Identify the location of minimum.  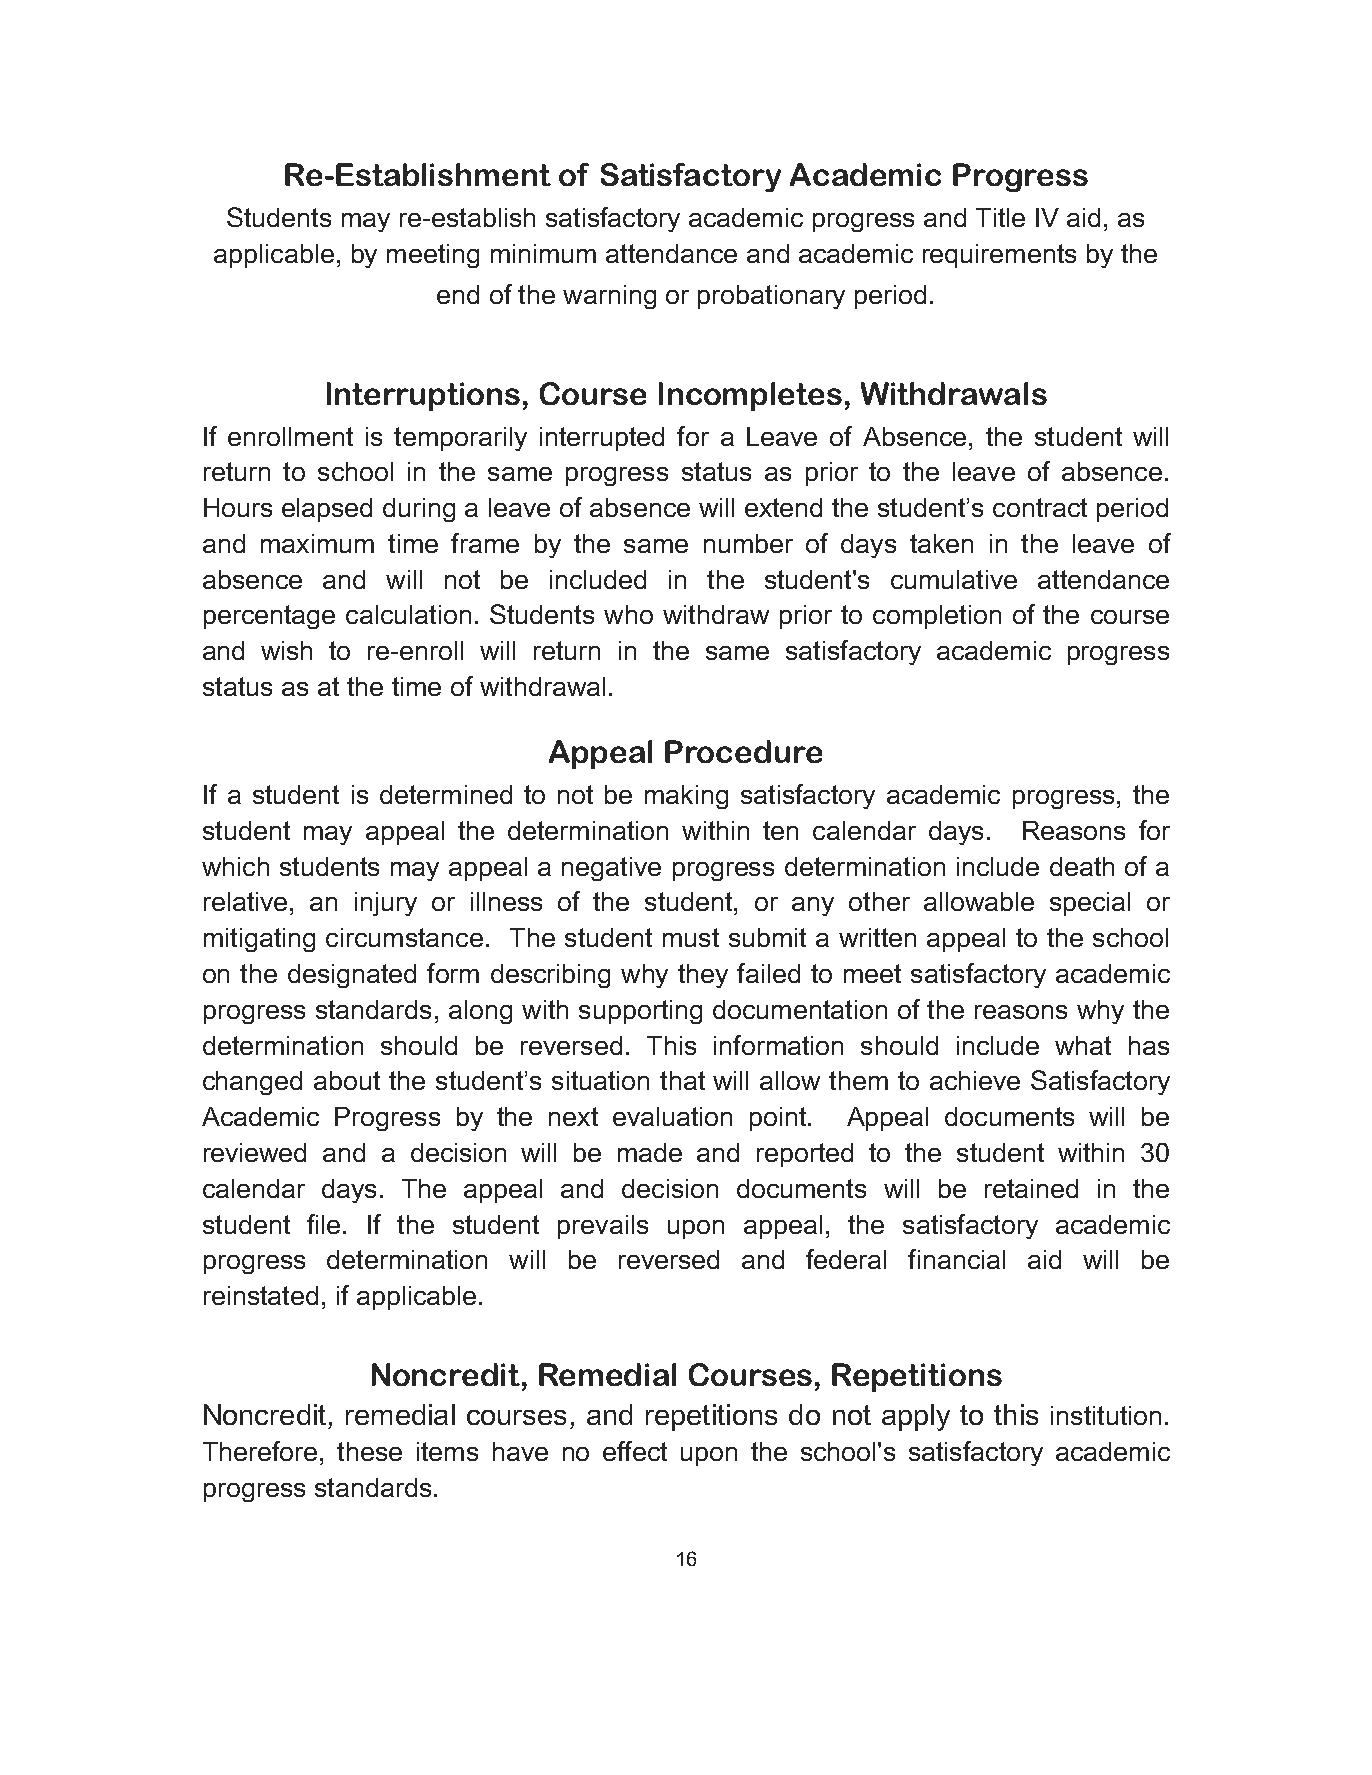
(543, 253).
